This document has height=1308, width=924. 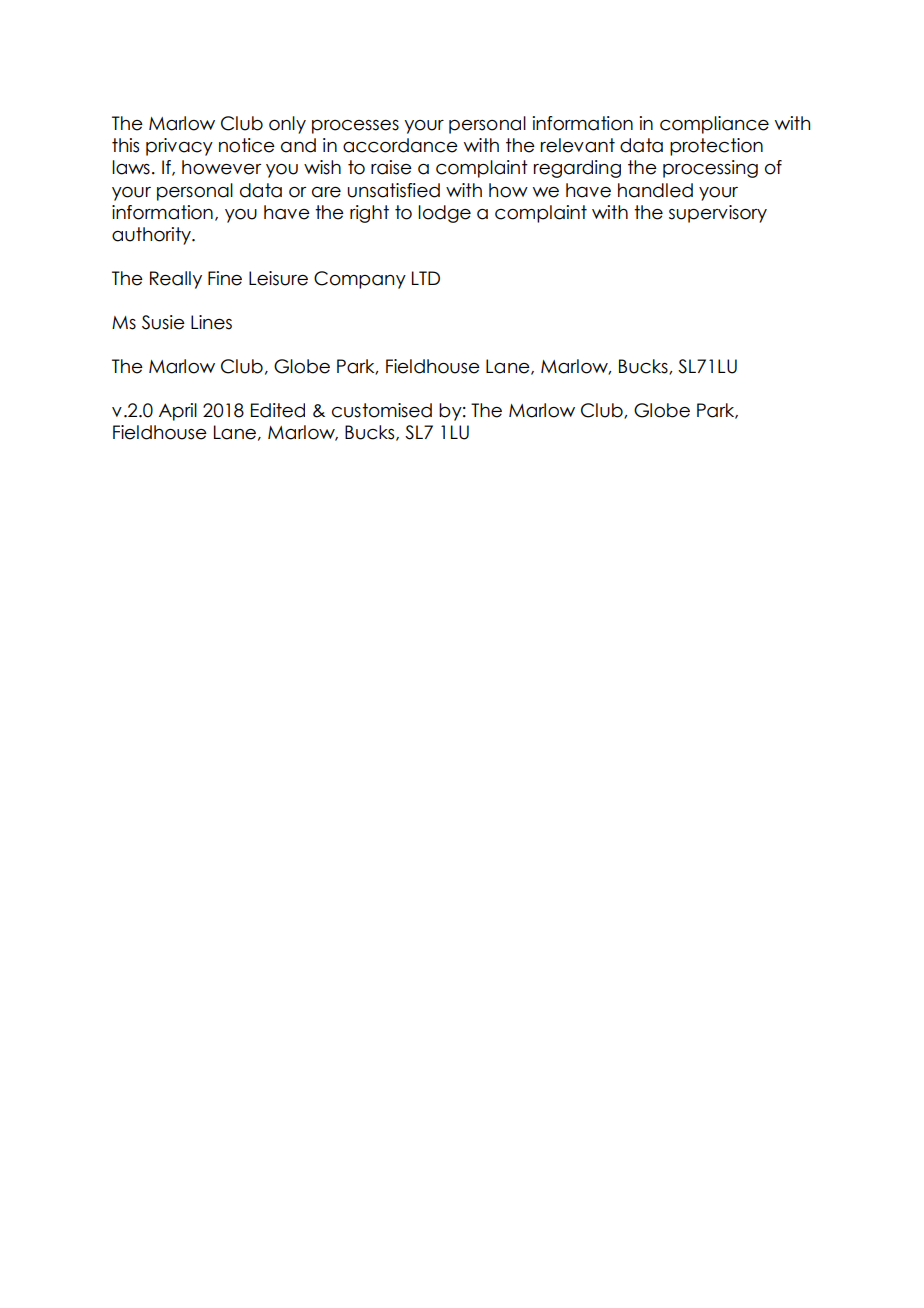 I want to click on lodge, so click(x=444, y=214).
